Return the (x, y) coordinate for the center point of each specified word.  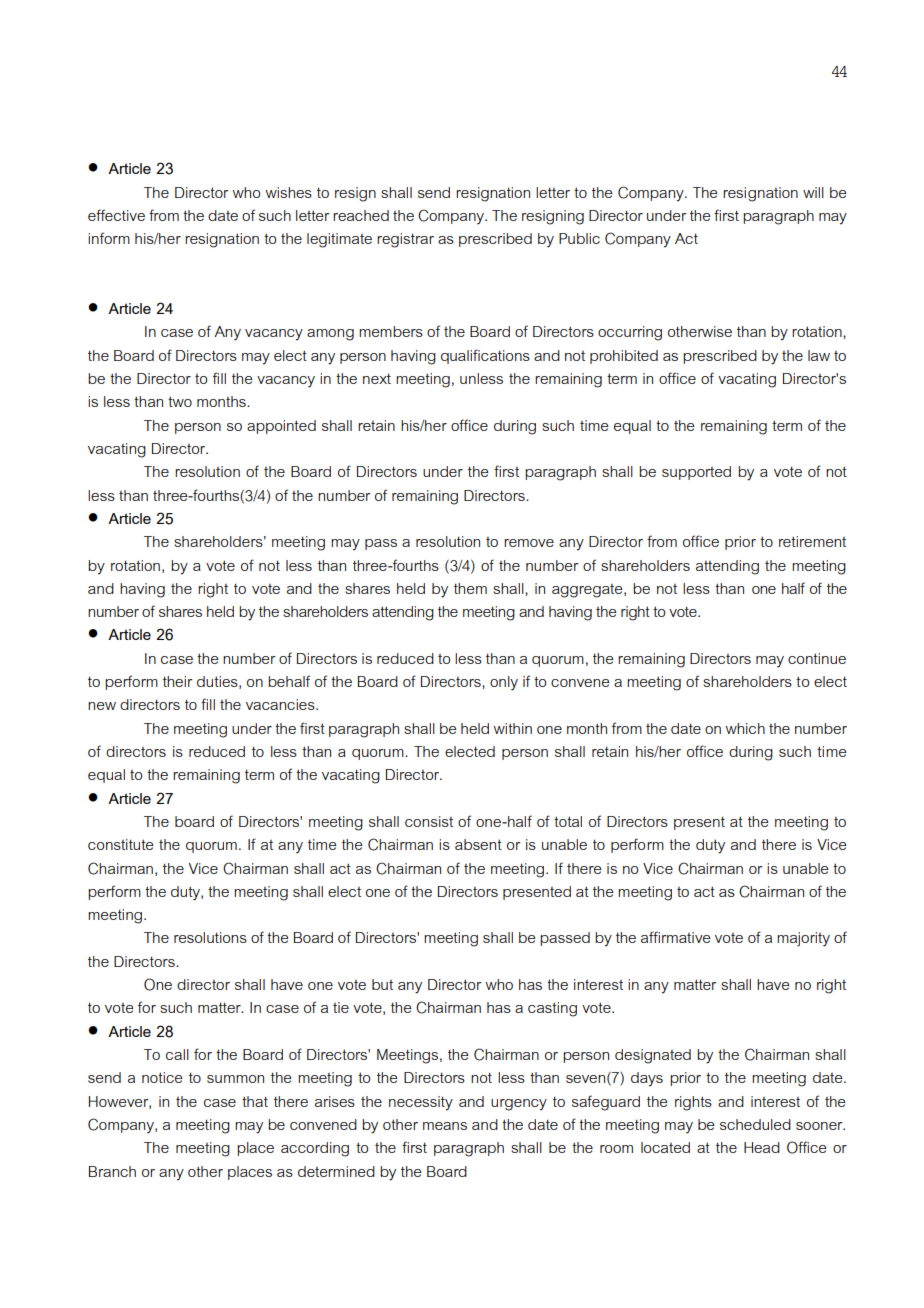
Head (762, 1147)
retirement (812, 541)
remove (529, 543)
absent (478, 844)
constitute (120, 844)
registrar (405, 240)
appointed (281, 427)
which (745, 728)
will (813, 192)
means (445, 1126)
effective (116, 215)
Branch (112, 1171)
